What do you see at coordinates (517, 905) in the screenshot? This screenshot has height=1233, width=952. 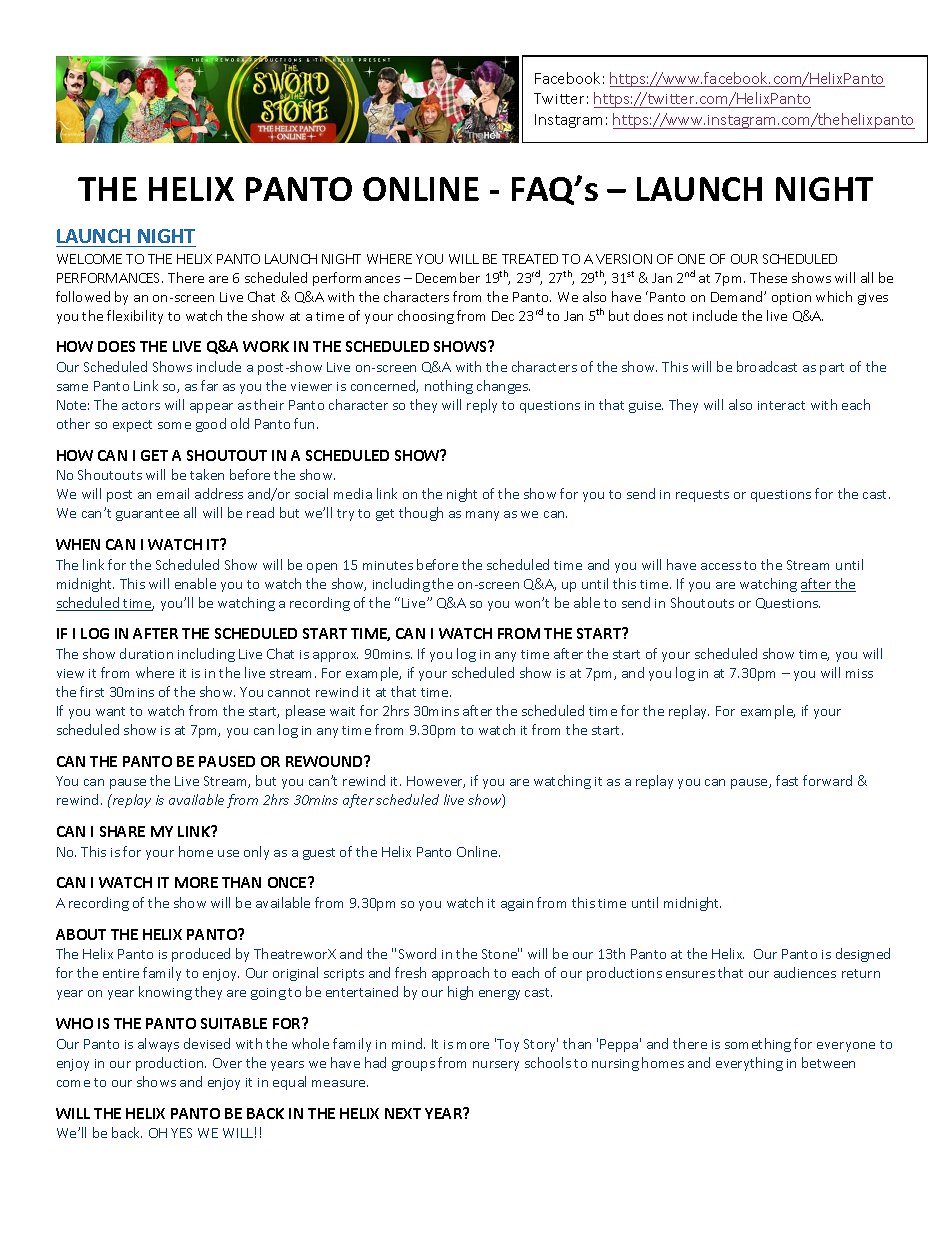 I see `again` at bounding box center [517, 905].
